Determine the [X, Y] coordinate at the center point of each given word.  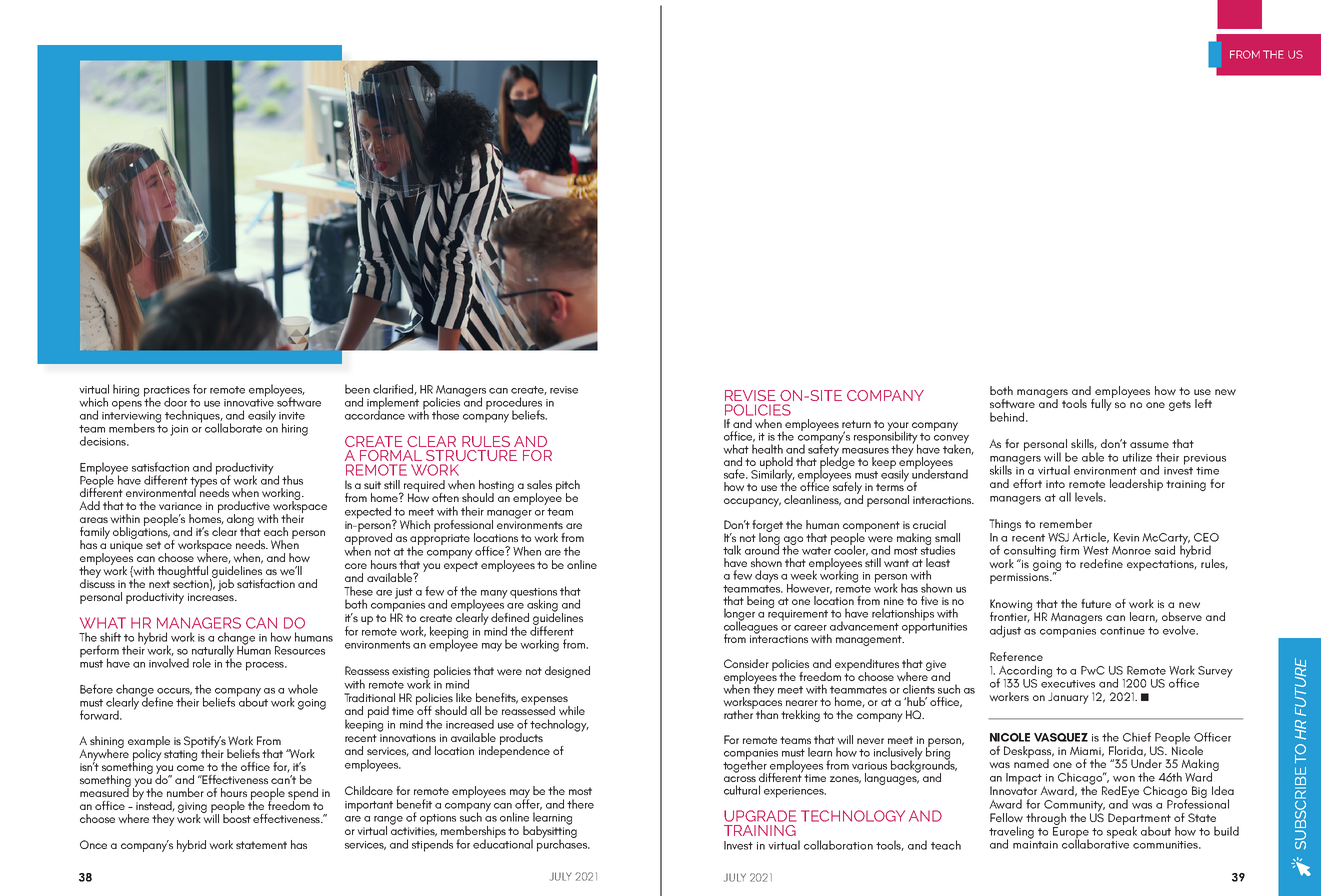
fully [1102, 404]
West [1096, 550]
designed [567, 672]
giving [192, 809]
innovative [249, 401]
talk [732, 550]
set [153, 545]
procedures [514, 404]
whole [303, 689]
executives [1068, 684]
